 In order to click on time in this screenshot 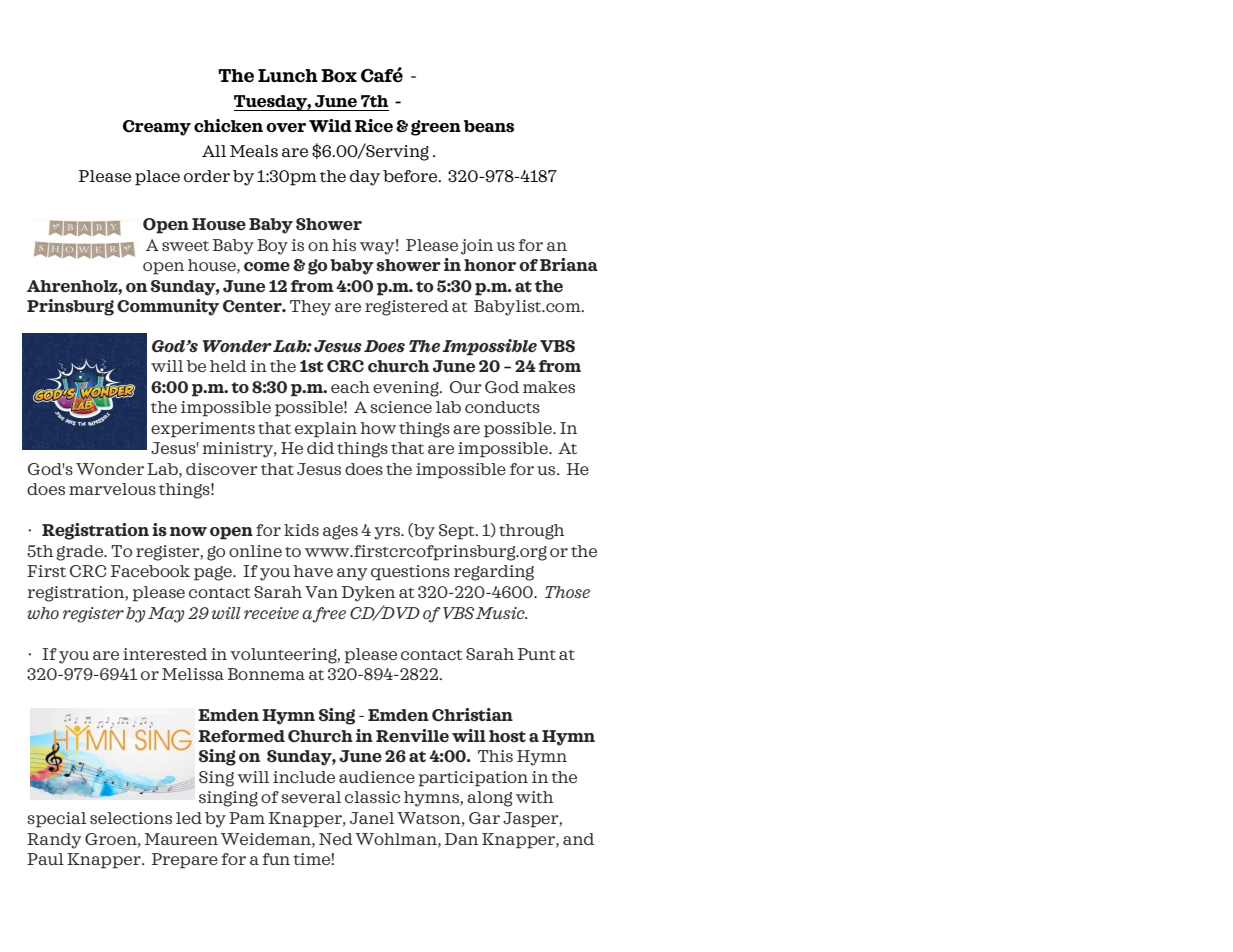, I will do `click(311, 859)`.
